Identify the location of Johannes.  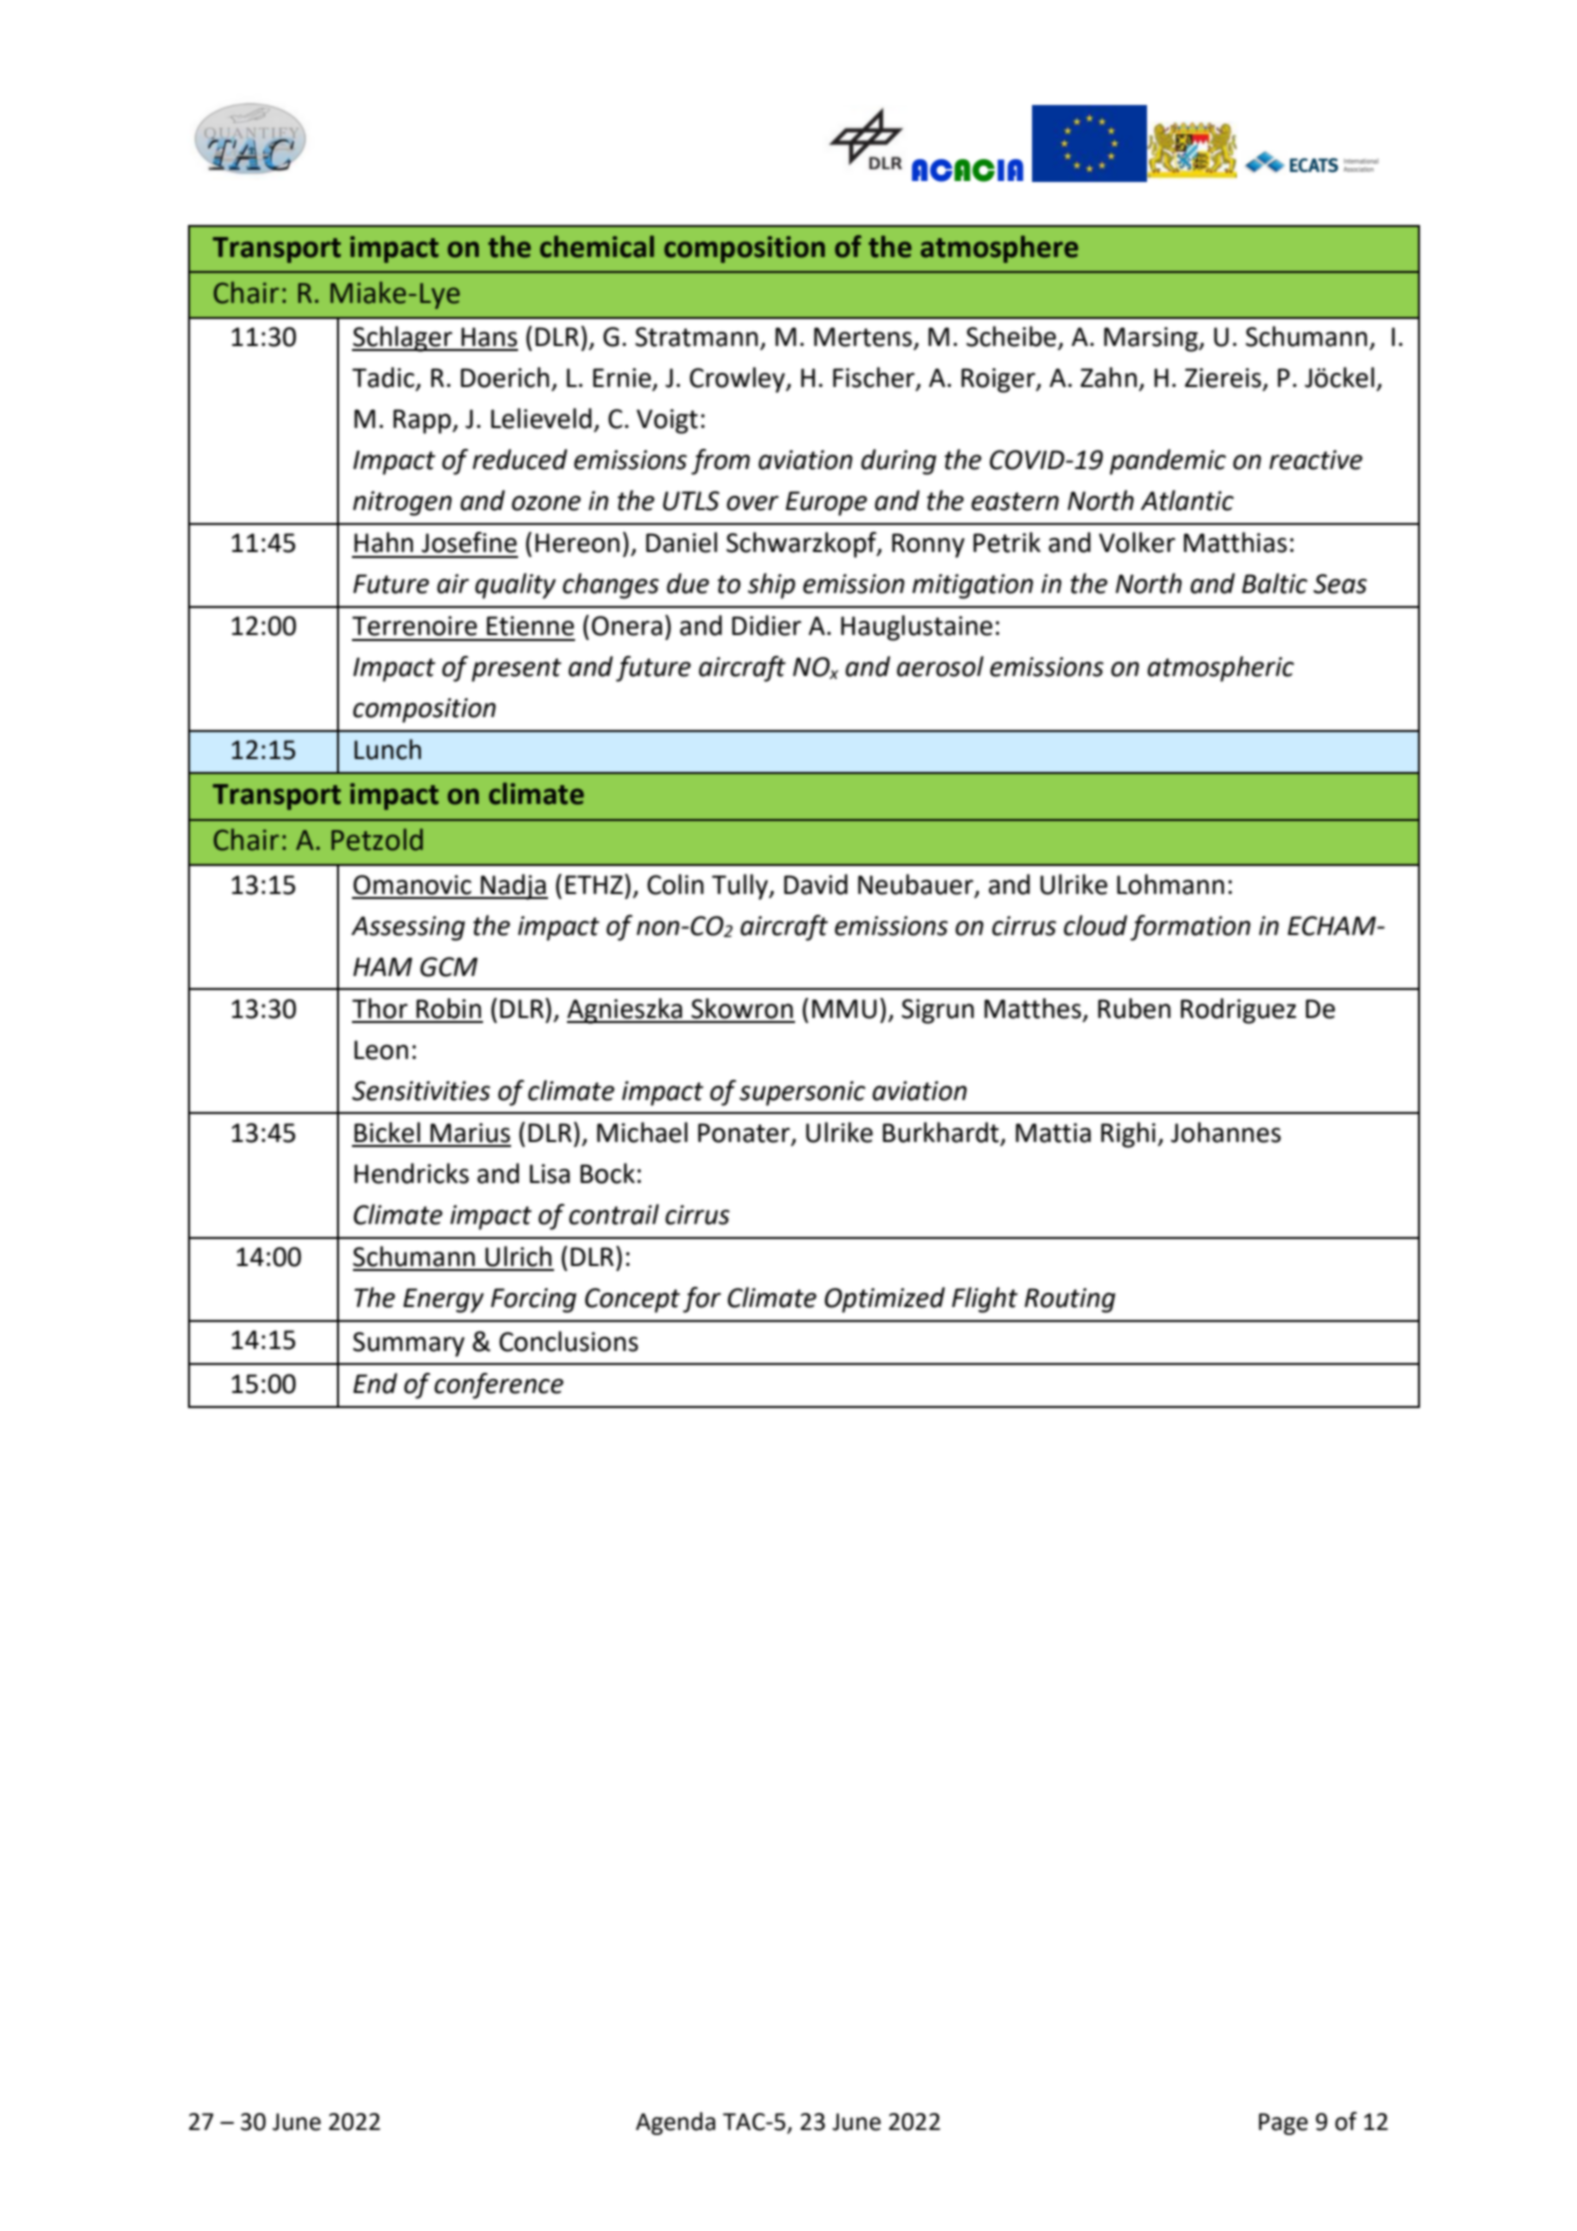
(1226, 1132).
